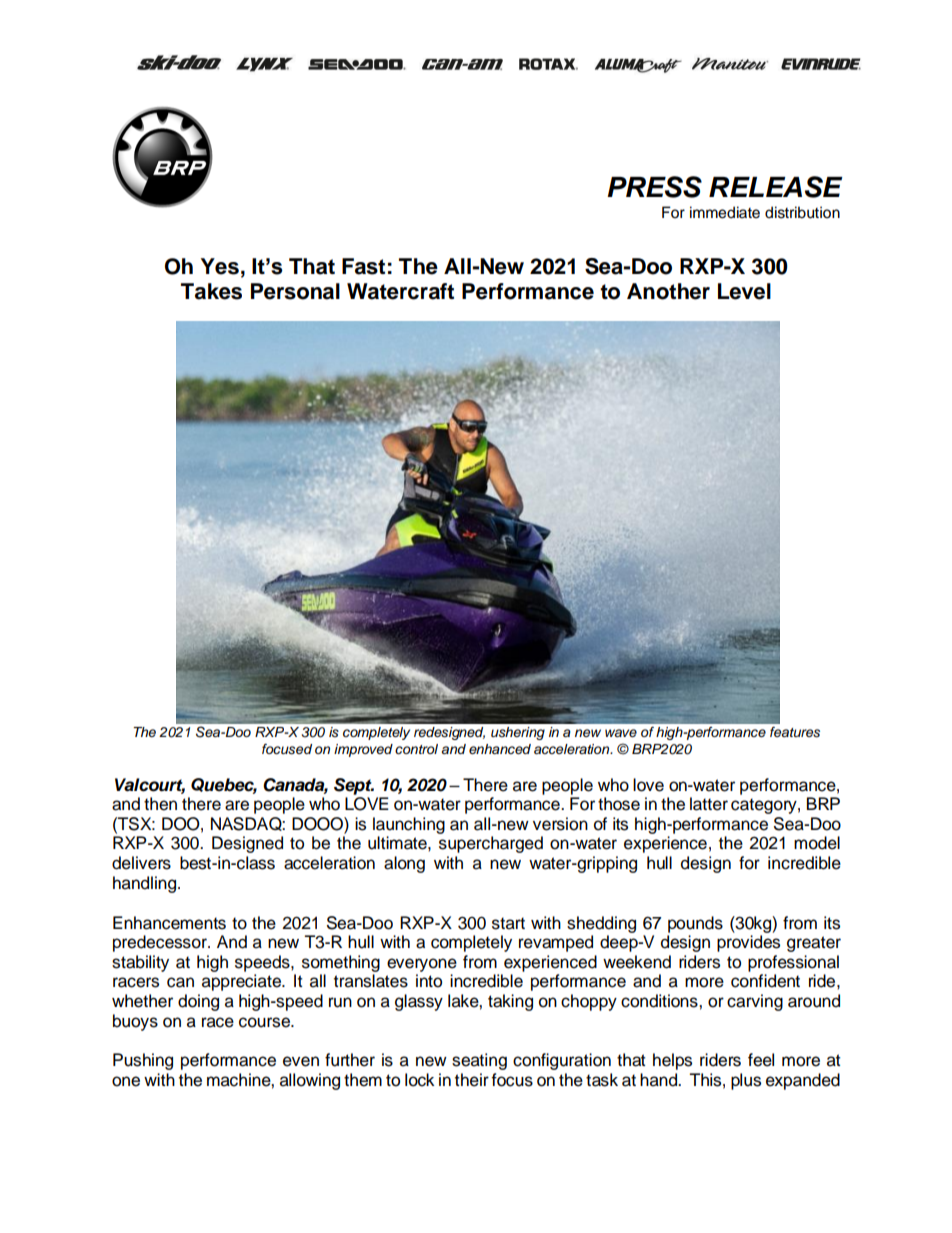 The width and height of the image is (952, 1233). I want to click on features, so click(795, 732).
